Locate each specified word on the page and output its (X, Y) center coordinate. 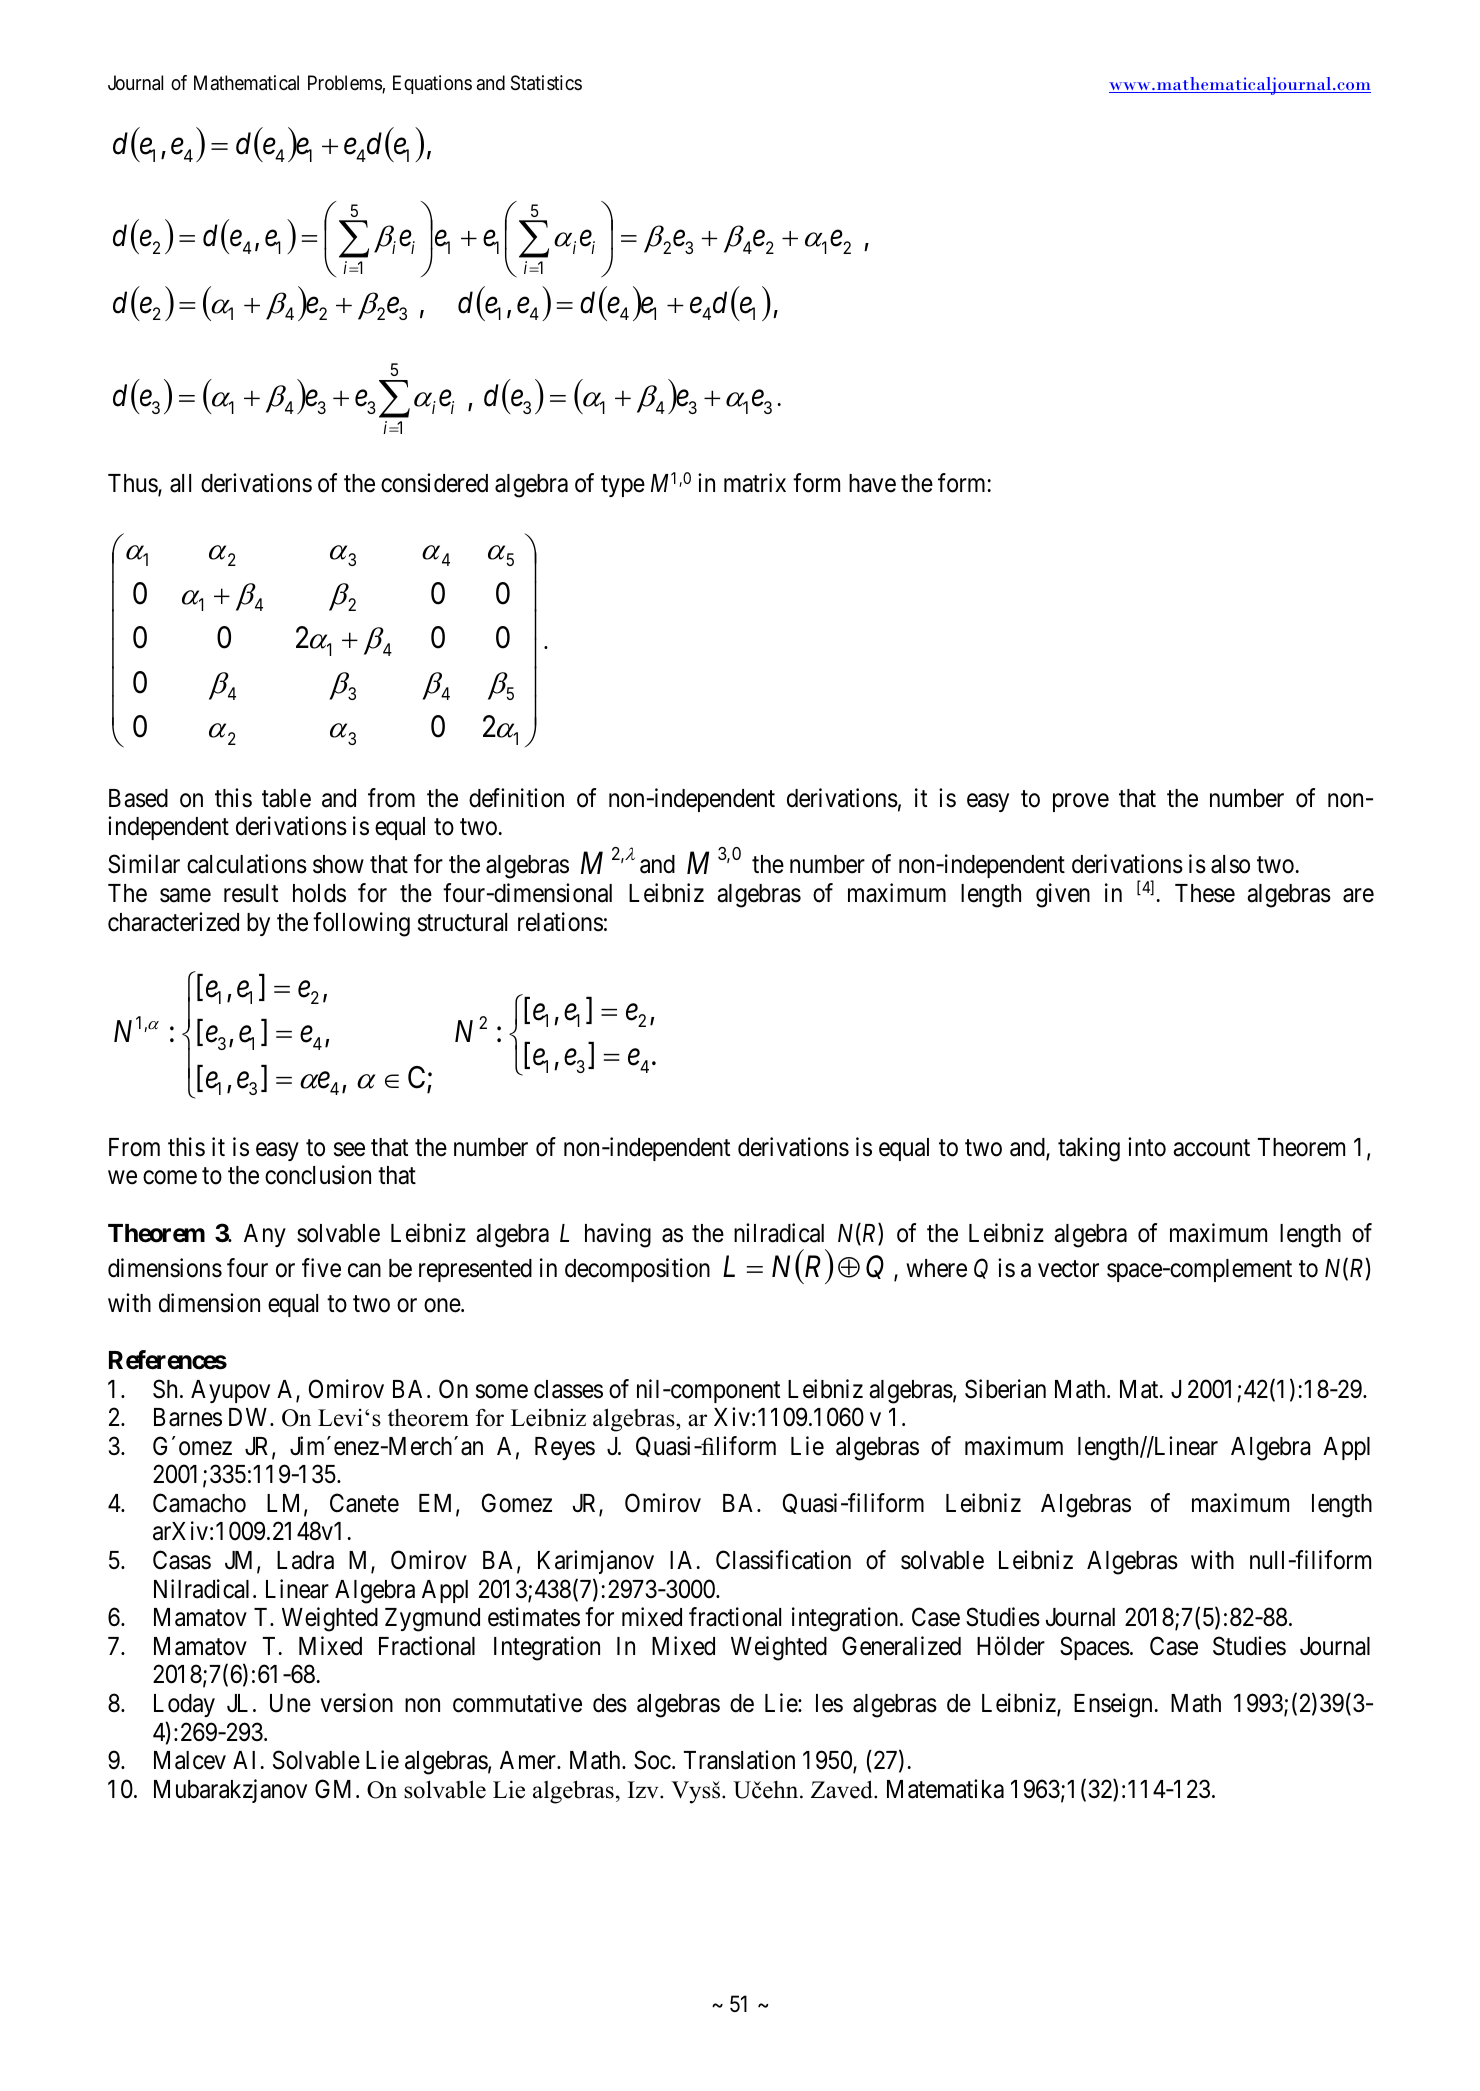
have (872, 483)
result (251, 893)
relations (560, 922)
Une (290, 1703)
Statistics (546, 83)
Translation (739, 1760)
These (1205, 893)
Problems (345, 84)
